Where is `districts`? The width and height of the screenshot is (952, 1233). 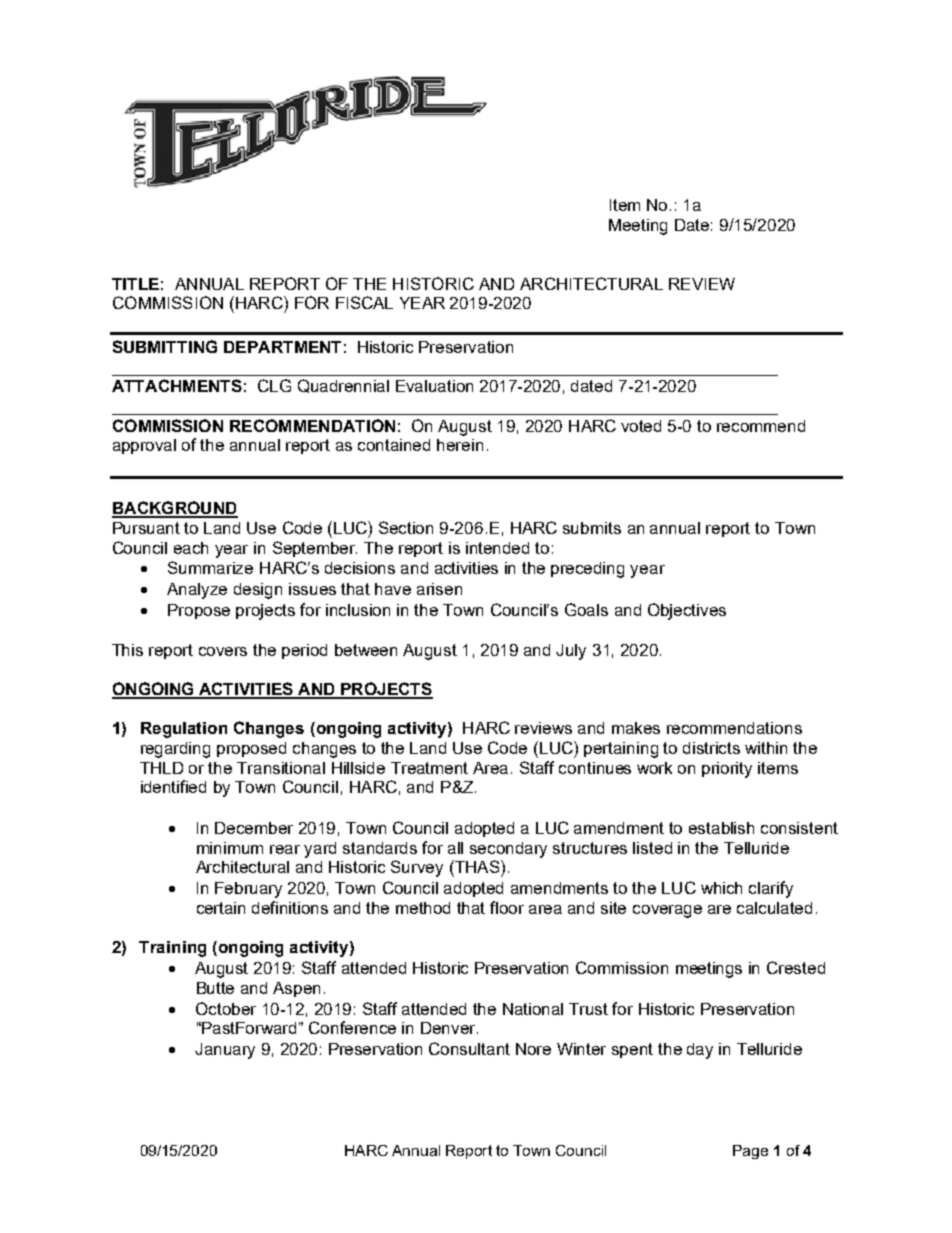
districts is located at coordinates (711, 748).
